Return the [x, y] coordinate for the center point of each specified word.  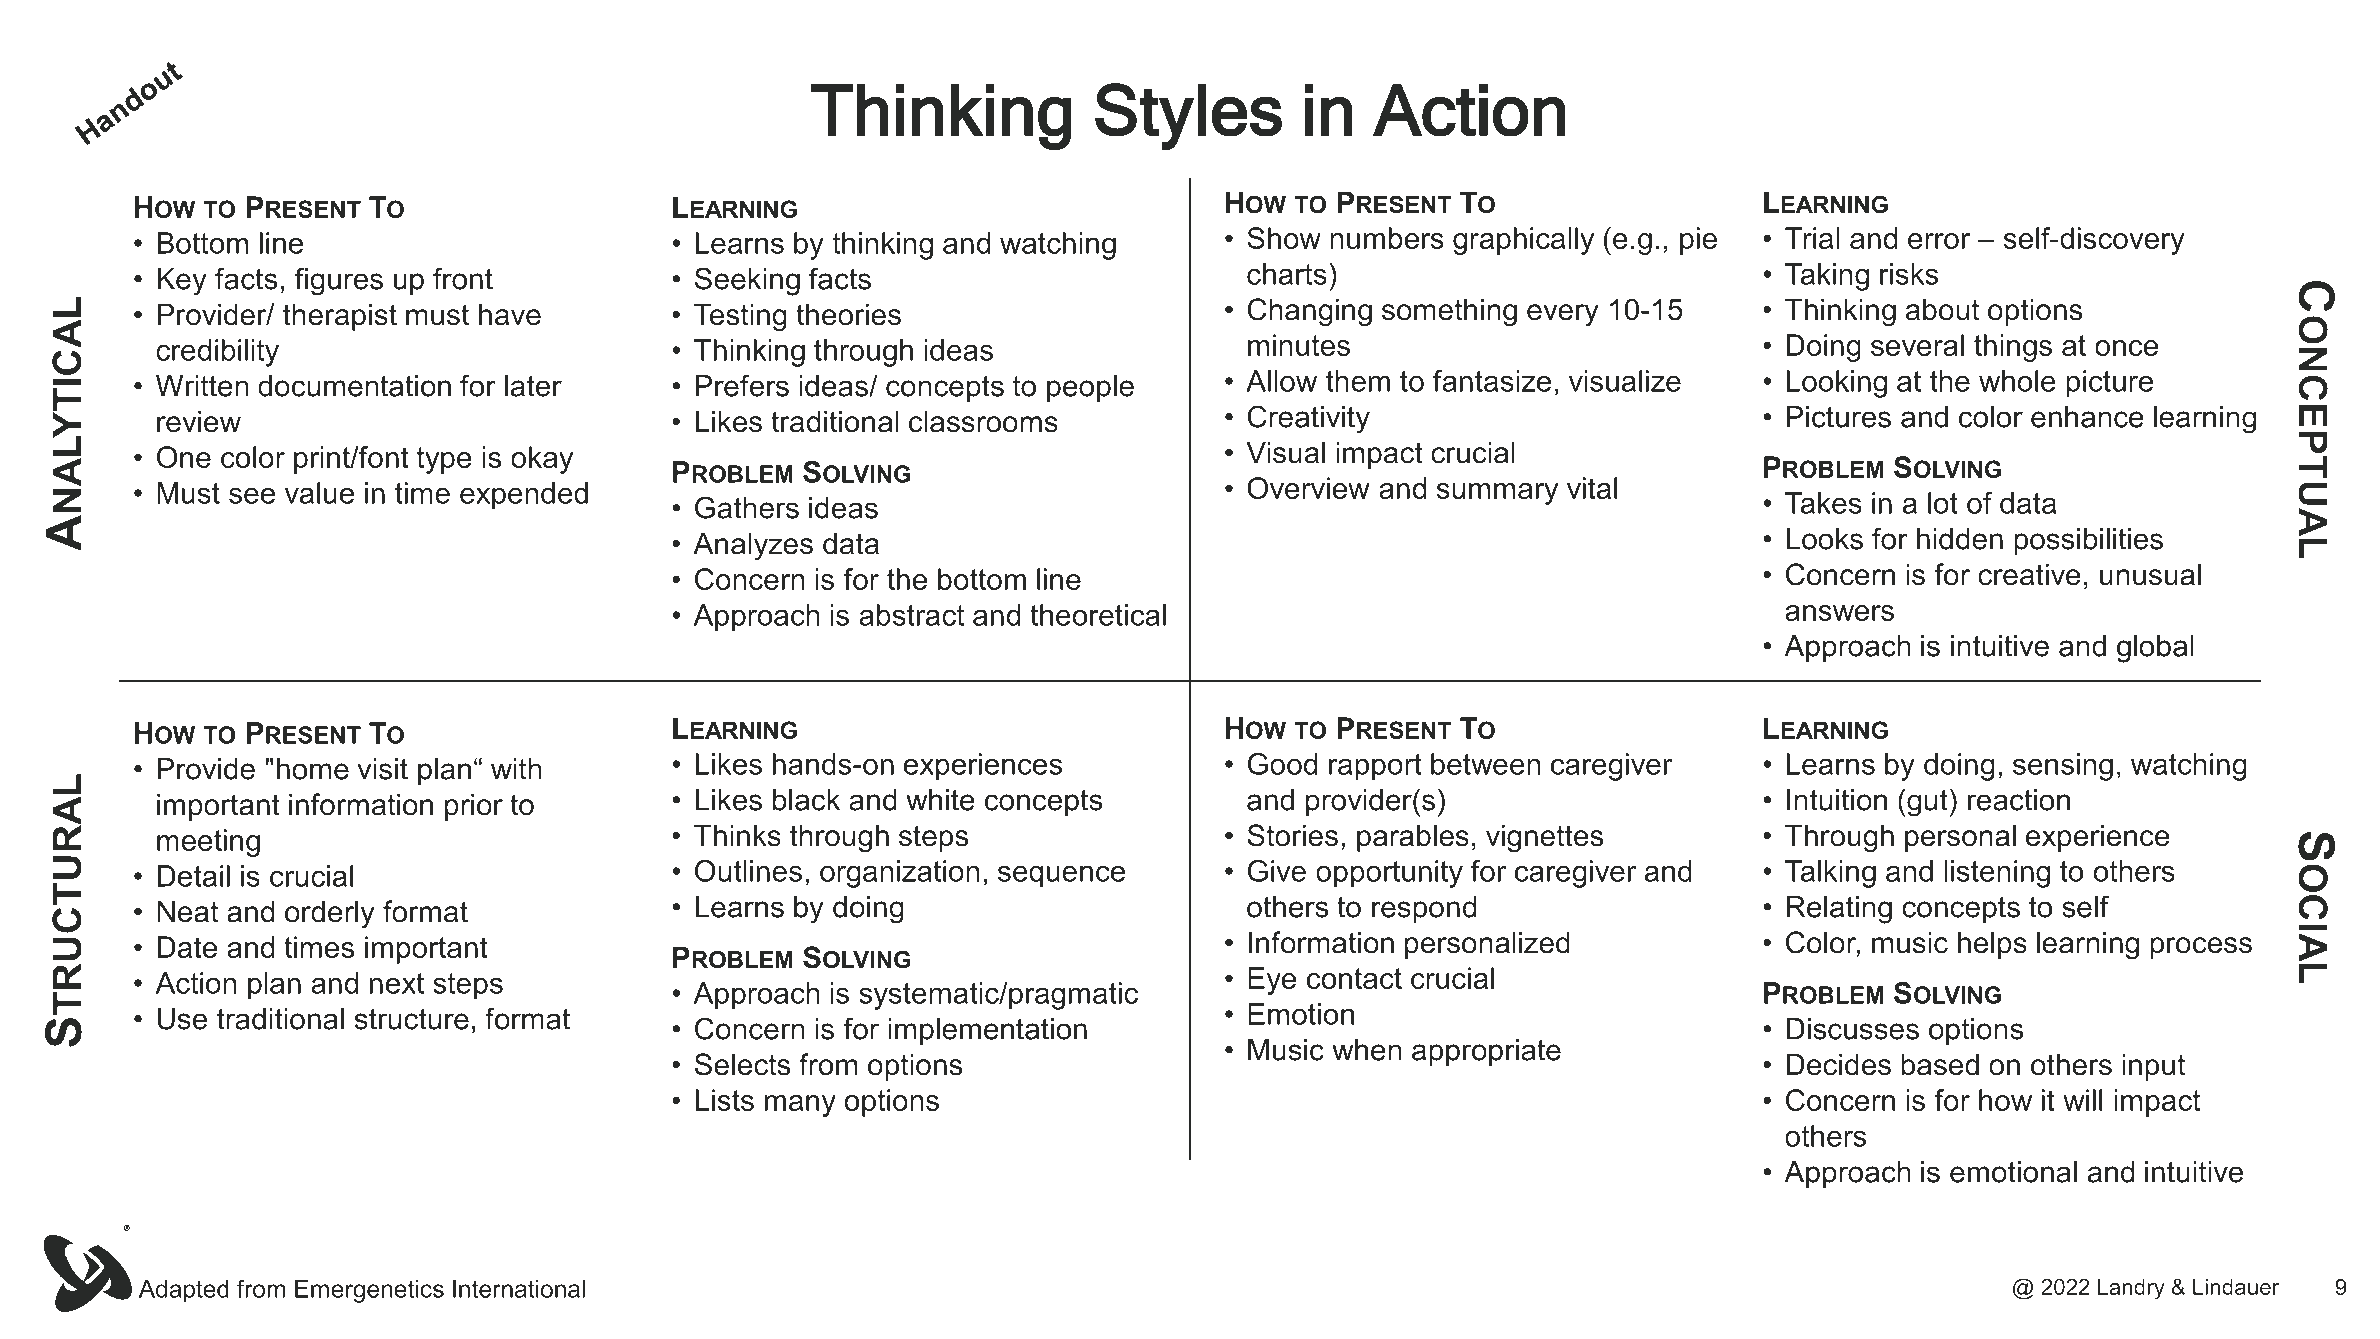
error [1939, 241]
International [519, 1289]
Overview [1308, 488]
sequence [1061, 876]
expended [524, 496]
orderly [330, 914]
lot [1943, 503]
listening [1997, 874]
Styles [1188, 116]
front [463, 278]
